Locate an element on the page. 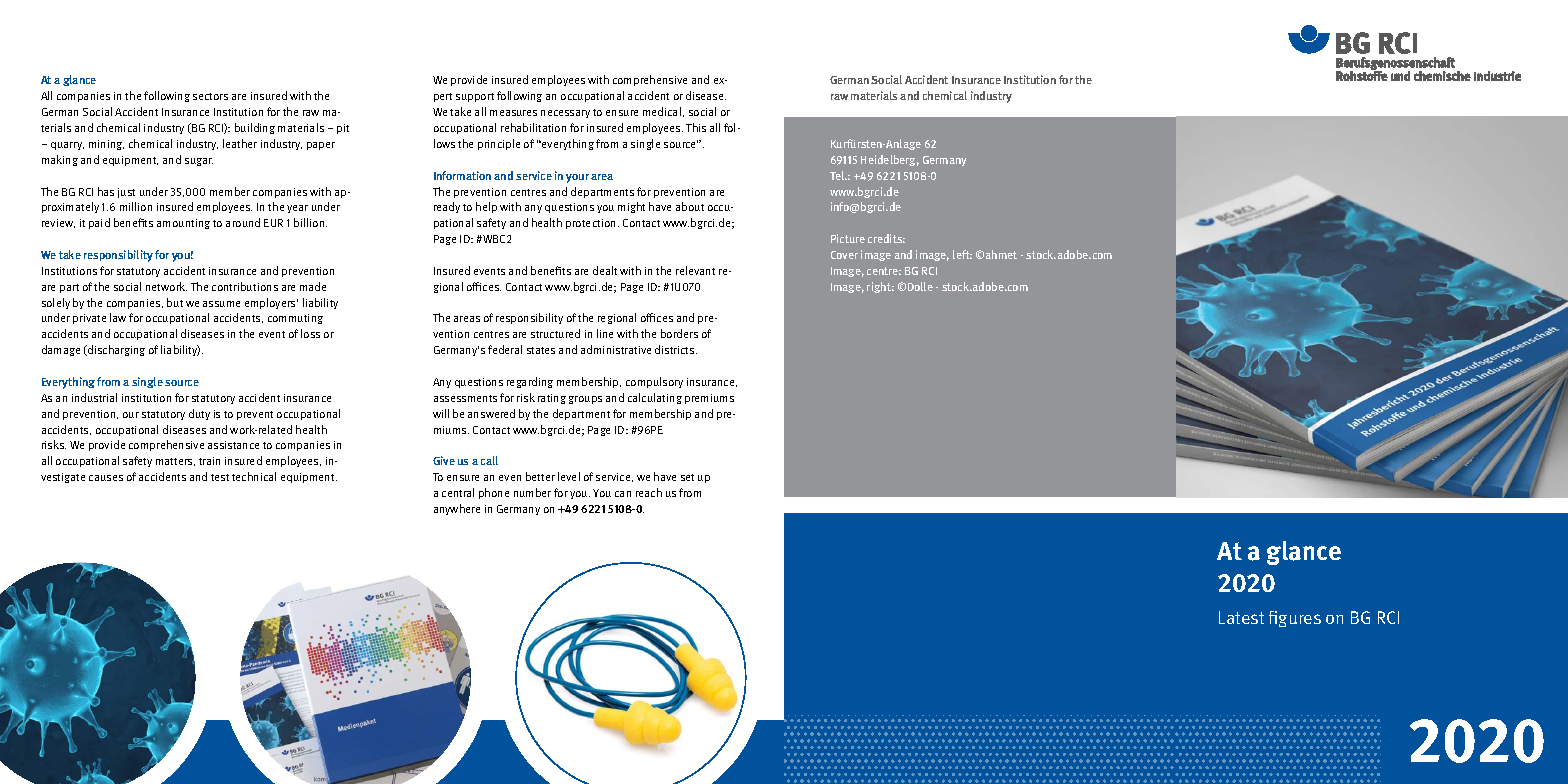  technical is located at coordinates (254, 476).
